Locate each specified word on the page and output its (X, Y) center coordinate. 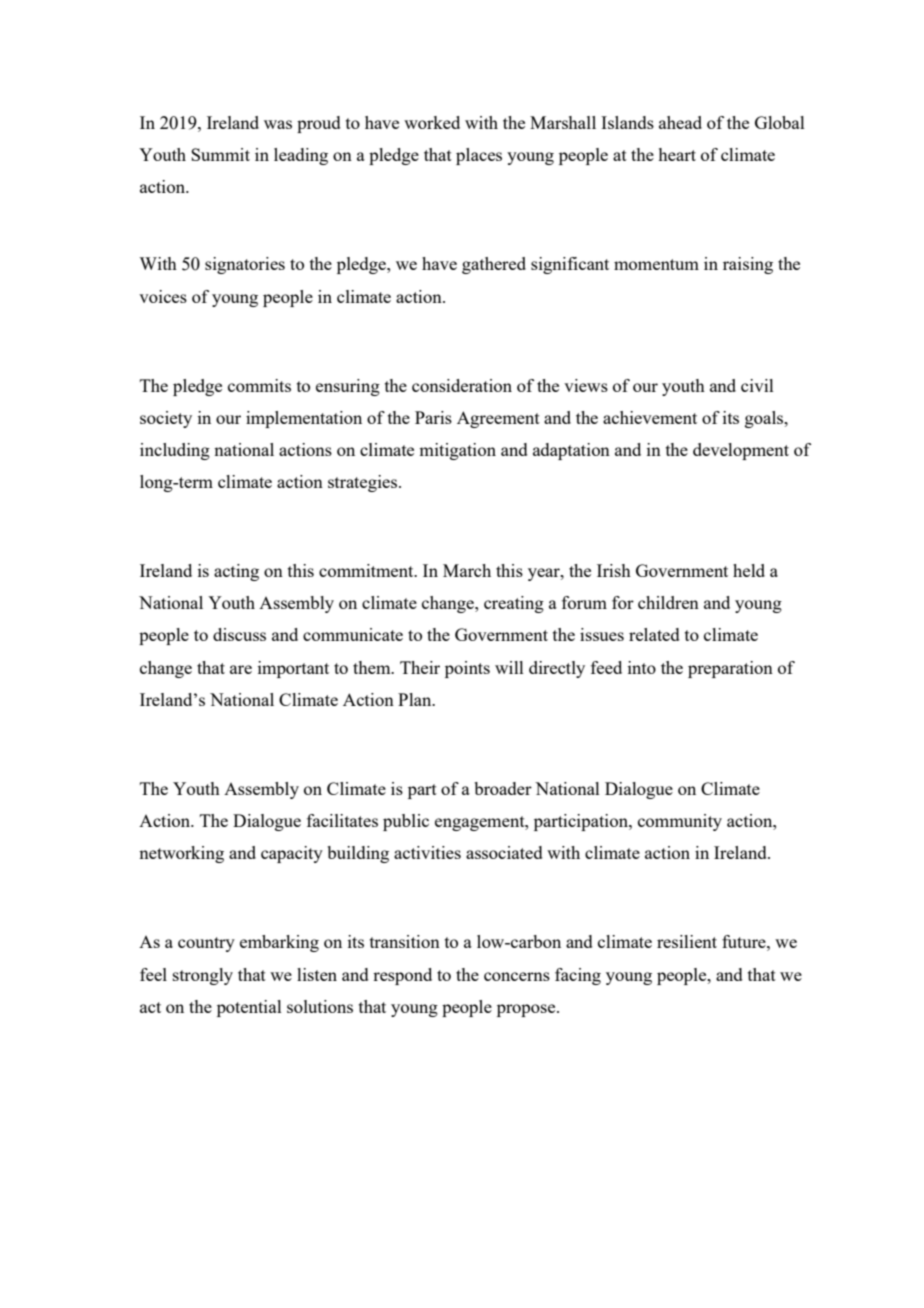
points (467, 669)
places (479, 156)
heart (677, 154)
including (175, 451)
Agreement (498, 419)
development (741, 451)
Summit (220, 154)
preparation (730, 669)
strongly (203, 976)
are (241, 669)
